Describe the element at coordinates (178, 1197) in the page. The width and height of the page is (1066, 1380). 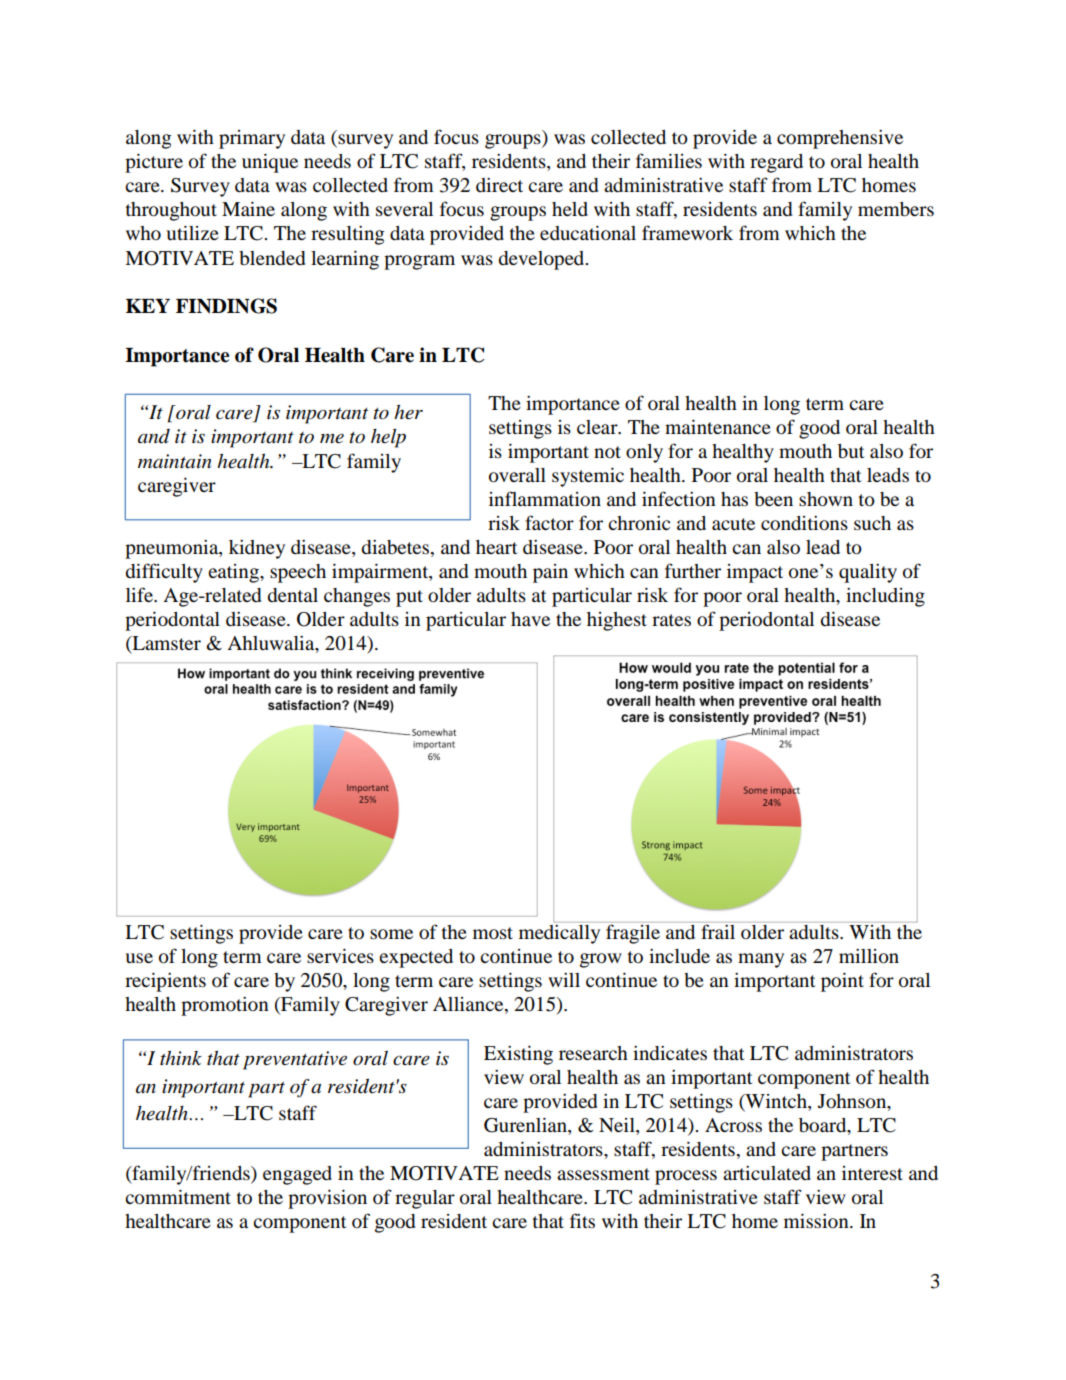
I see `commitment` at that location.
